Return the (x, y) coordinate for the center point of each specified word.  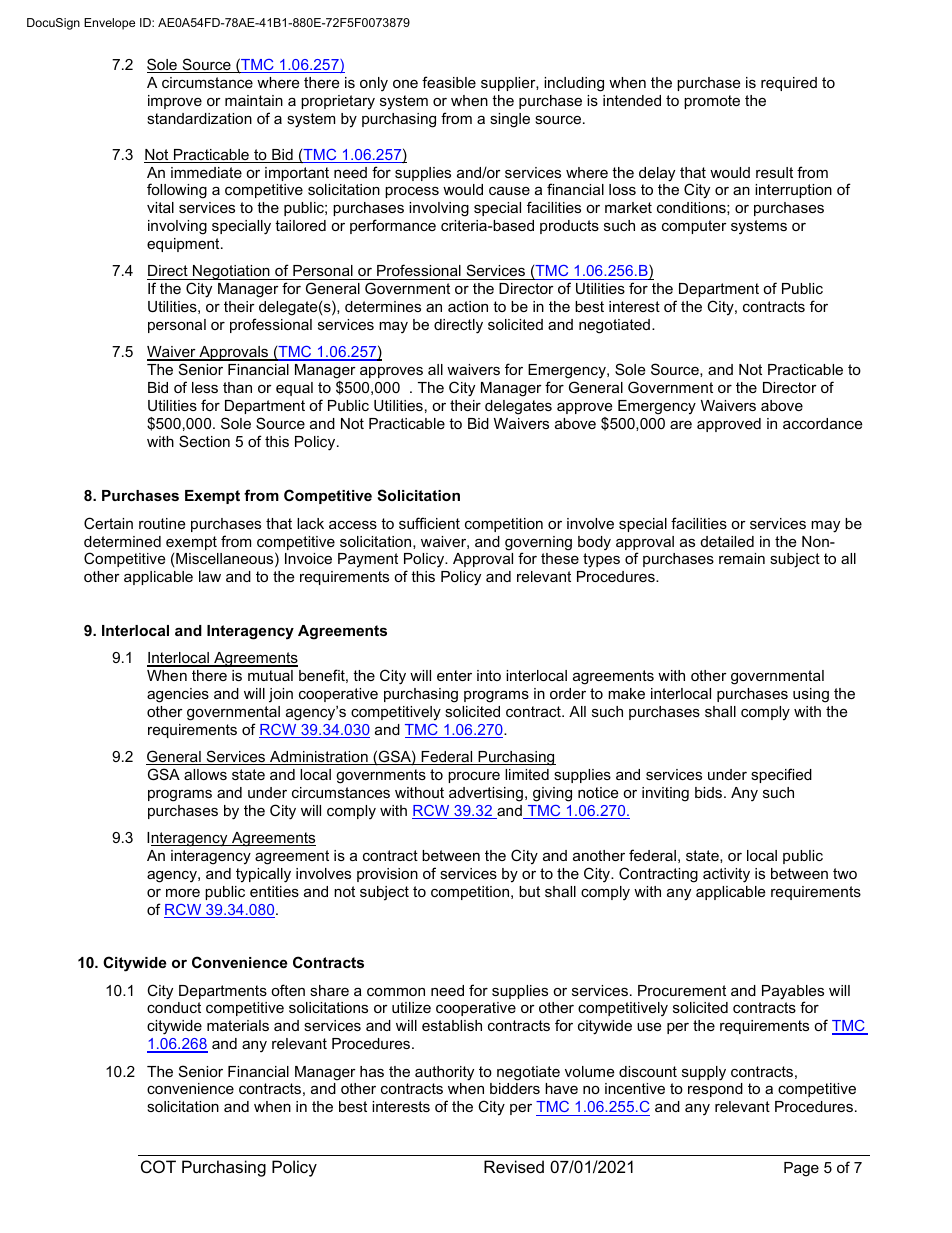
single (510, 120)
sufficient (429, 523)
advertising (486, 794)
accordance (822, 423)
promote (712, 102)
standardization (199, 118)
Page (801, 1169)
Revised (514, 1166)
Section (204, 441)
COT (158, 1166)
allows (205, 774)
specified (781, 775)
